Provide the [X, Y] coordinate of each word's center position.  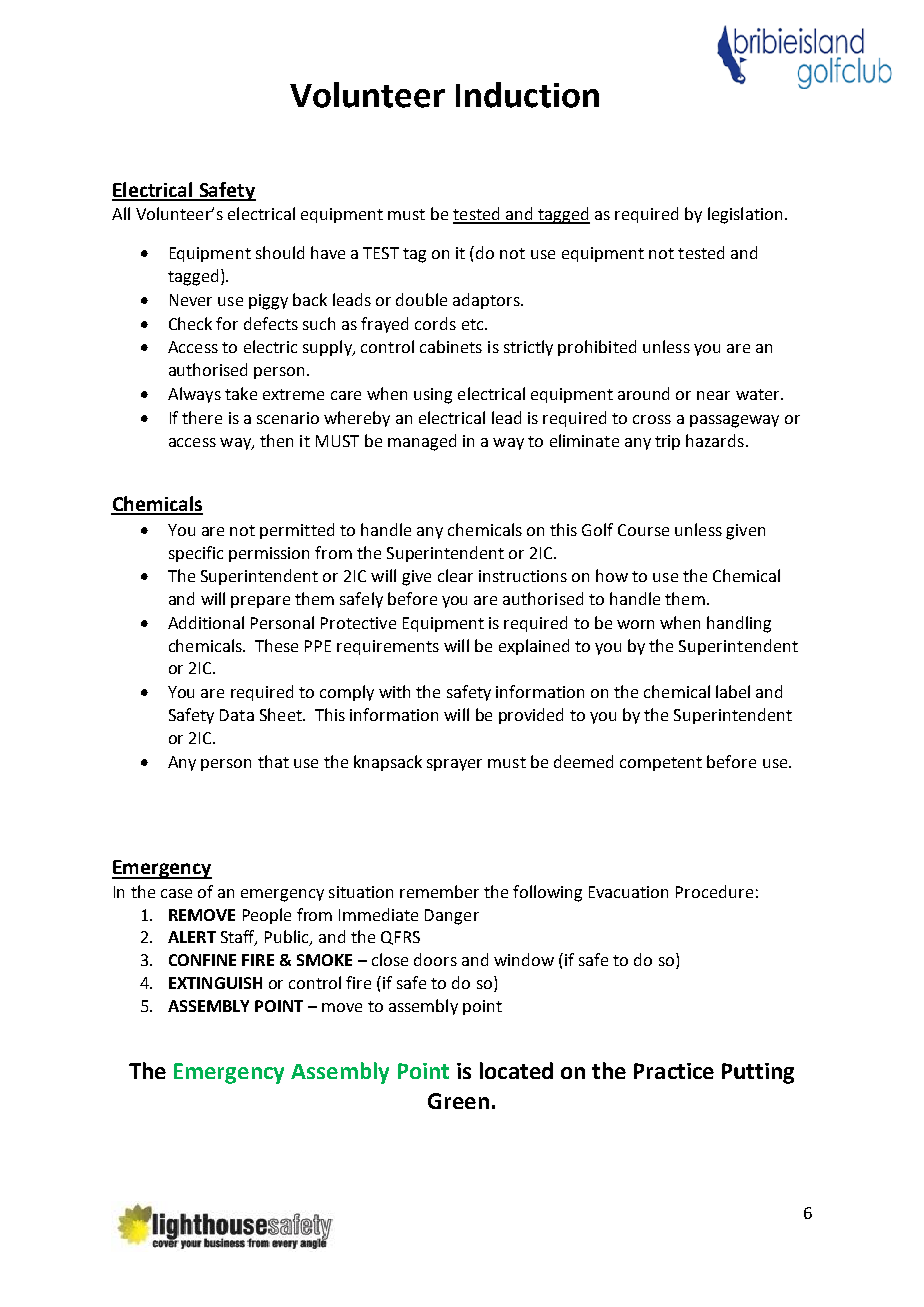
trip [667, 442]
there [202, 417]
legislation [745, 215]
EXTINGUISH [215, 983]
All [121, 213]
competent [661, 764]
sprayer [454, 765]
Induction [527, 95]
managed [422, 442]
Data [237, 715]
